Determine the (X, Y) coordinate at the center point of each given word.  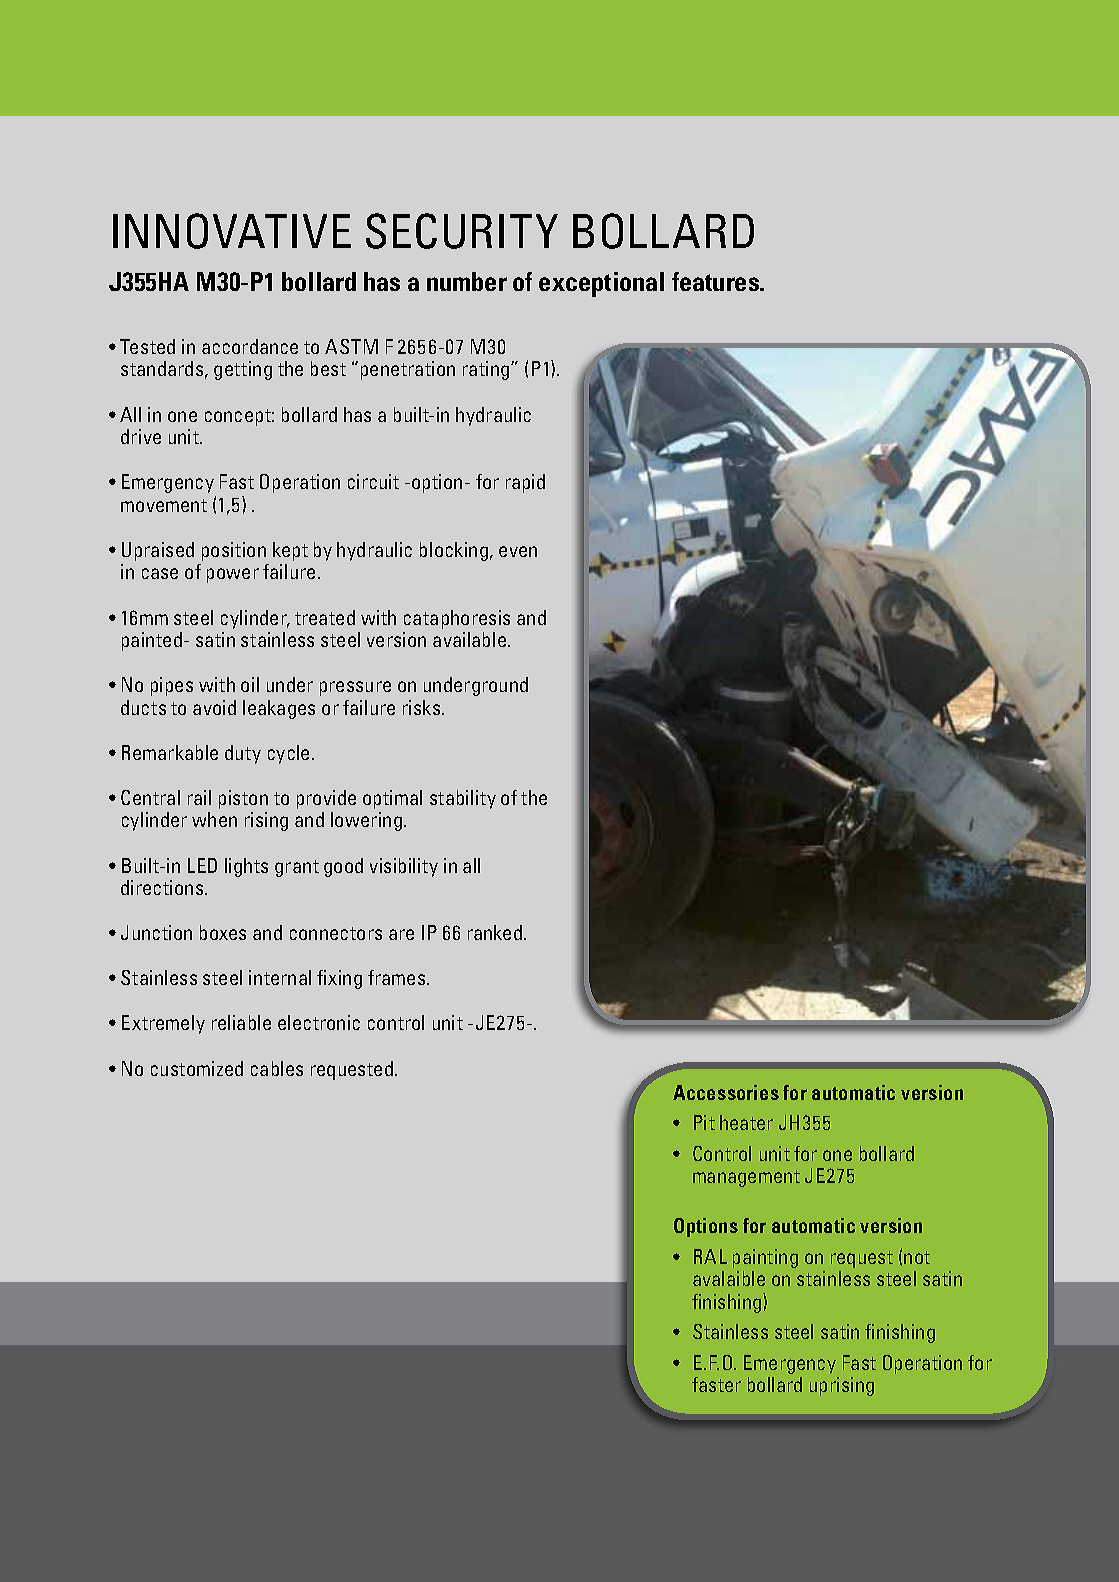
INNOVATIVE (232, 231)
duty (243, 754)
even (518, 551)
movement (164, 505)
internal (280, 977)
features (716, 281)
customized (197, 1068)
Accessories (726, 1092)
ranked (495, 932)
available (471, 639)
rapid (525, 483)
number (467, 281)
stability (463, 799)
